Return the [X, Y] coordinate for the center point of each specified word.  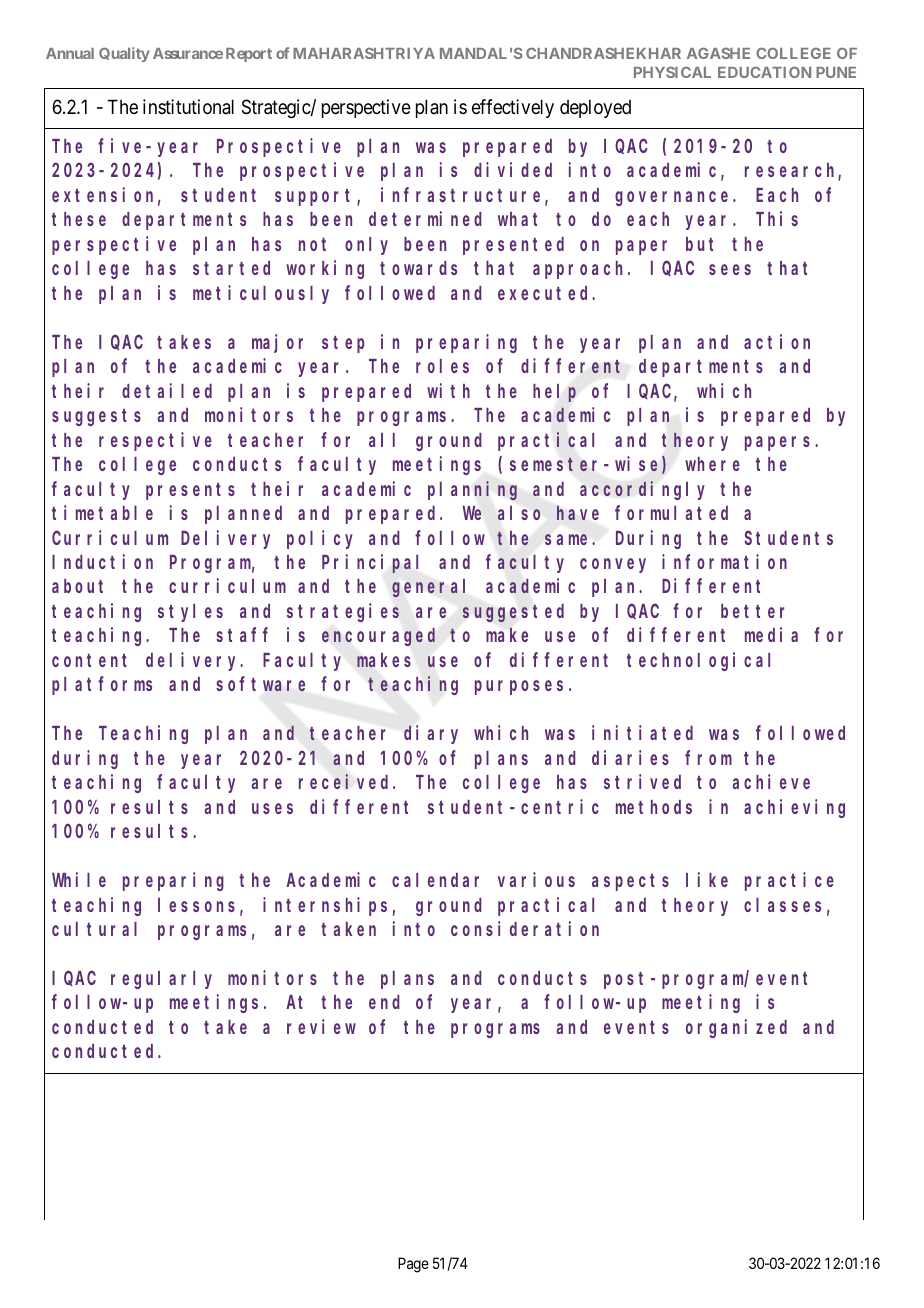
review [321, 1026]
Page [413, 1265]
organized [736, 1028]
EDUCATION [764, 72]
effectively [513, 108]
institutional [188, 107]
